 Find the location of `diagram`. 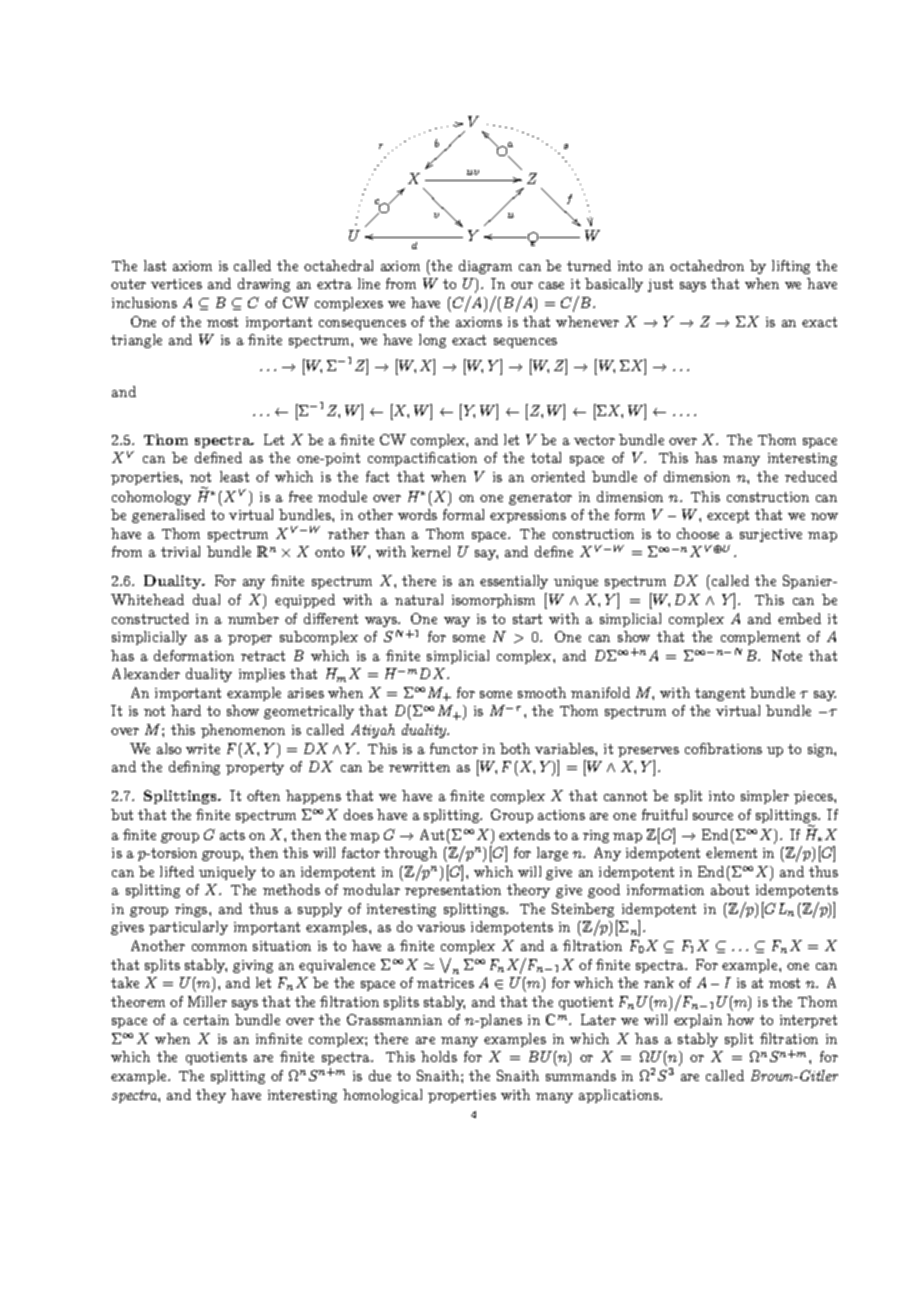

diagram is located at coordinates (485, 267).
